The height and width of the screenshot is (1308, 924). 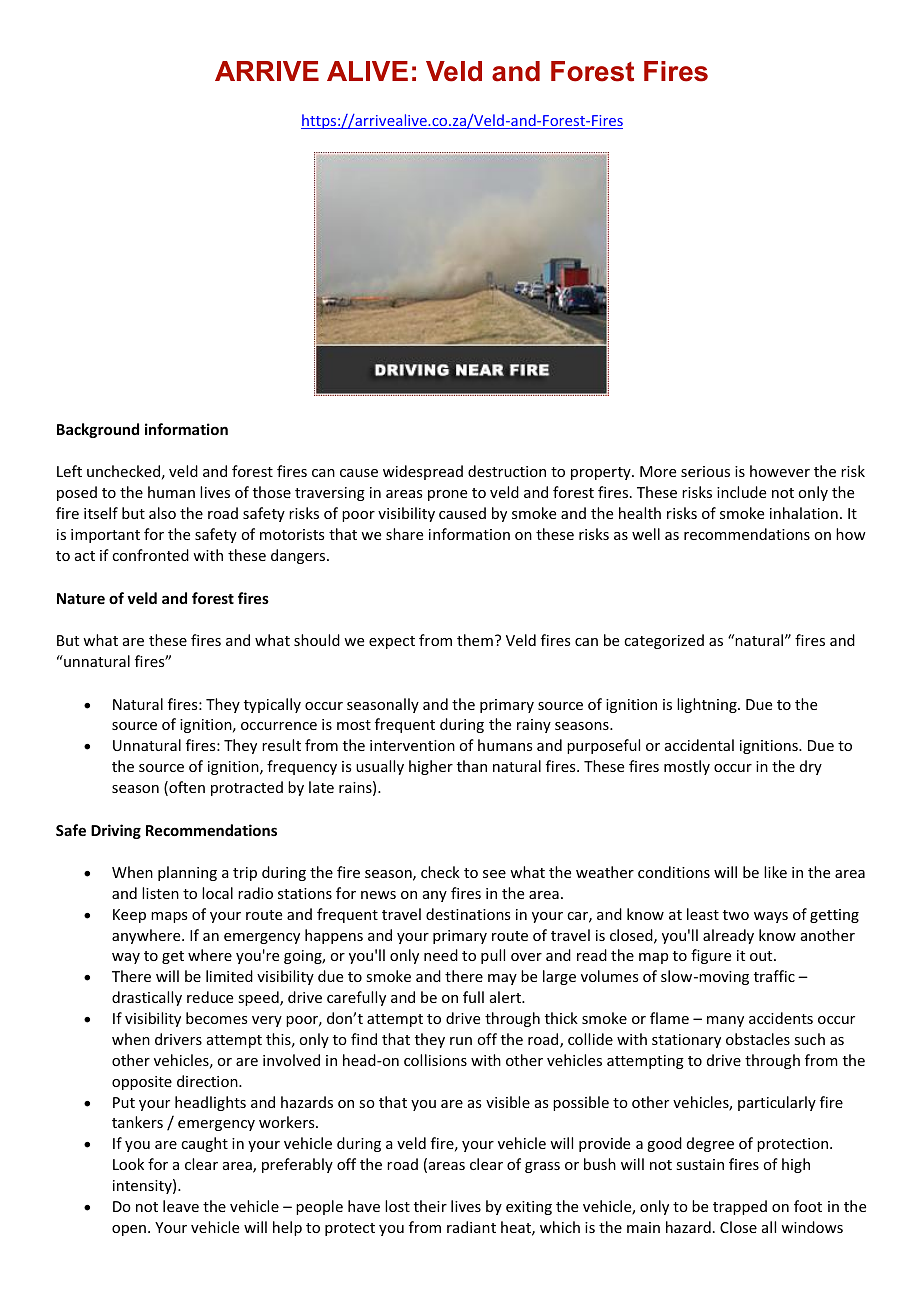 I want to click on however, so click(x=780, y=471).
